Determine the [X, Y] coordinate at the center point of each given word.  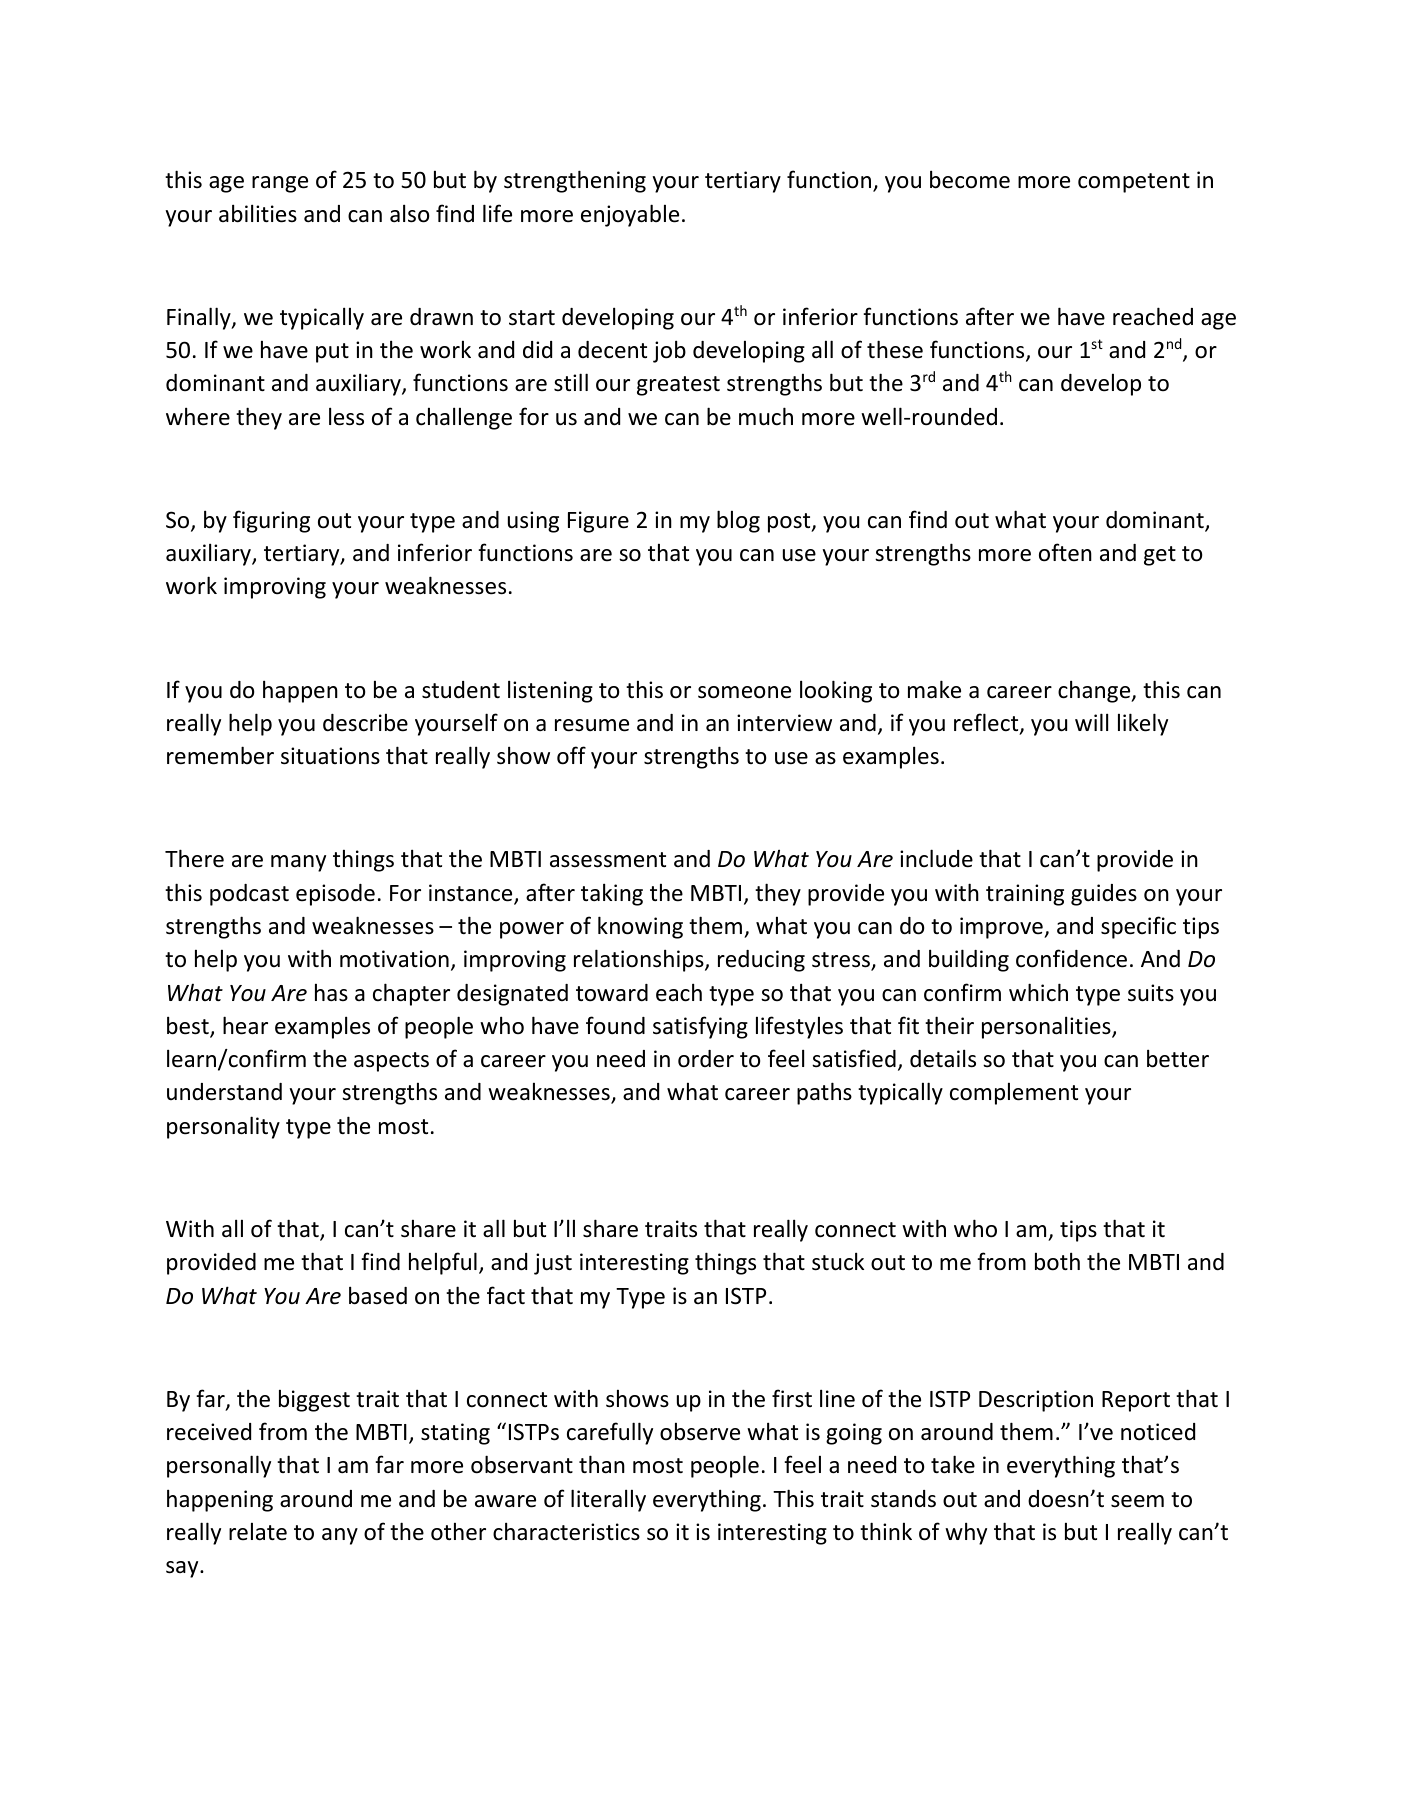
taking [612, 894]
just [553, 1264]
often [1065, 552]
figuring [271, 521]
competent [1134, 183]
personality [223, 1127]
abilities [258, 213]
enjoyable [630, 215]
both [1057, 1261]
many [298, 863]
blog [738, 521]
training [1025, 895]
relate [258, 1531]
